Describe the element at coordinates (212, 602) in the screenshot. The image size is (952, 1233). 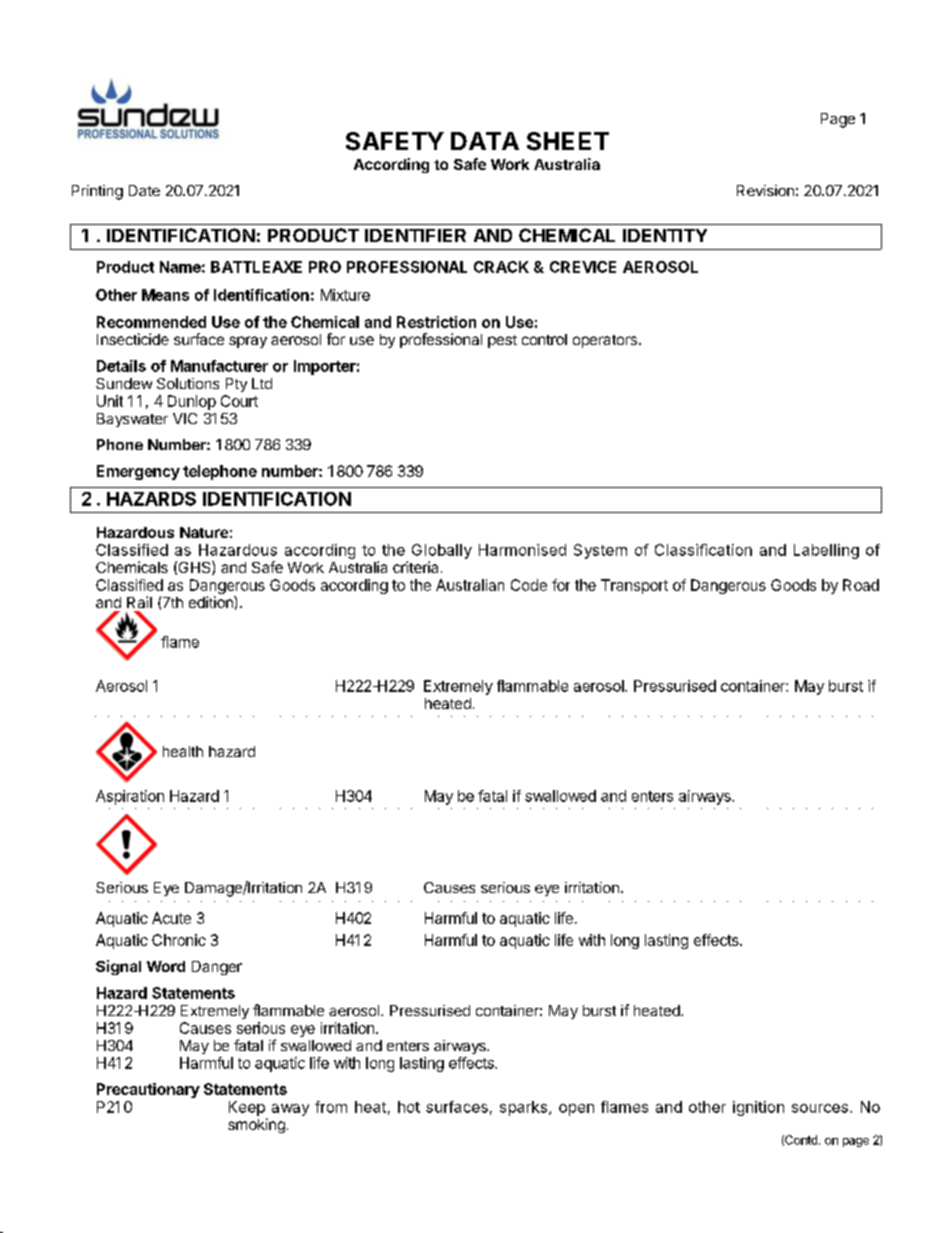
I see `edition` at that location.
